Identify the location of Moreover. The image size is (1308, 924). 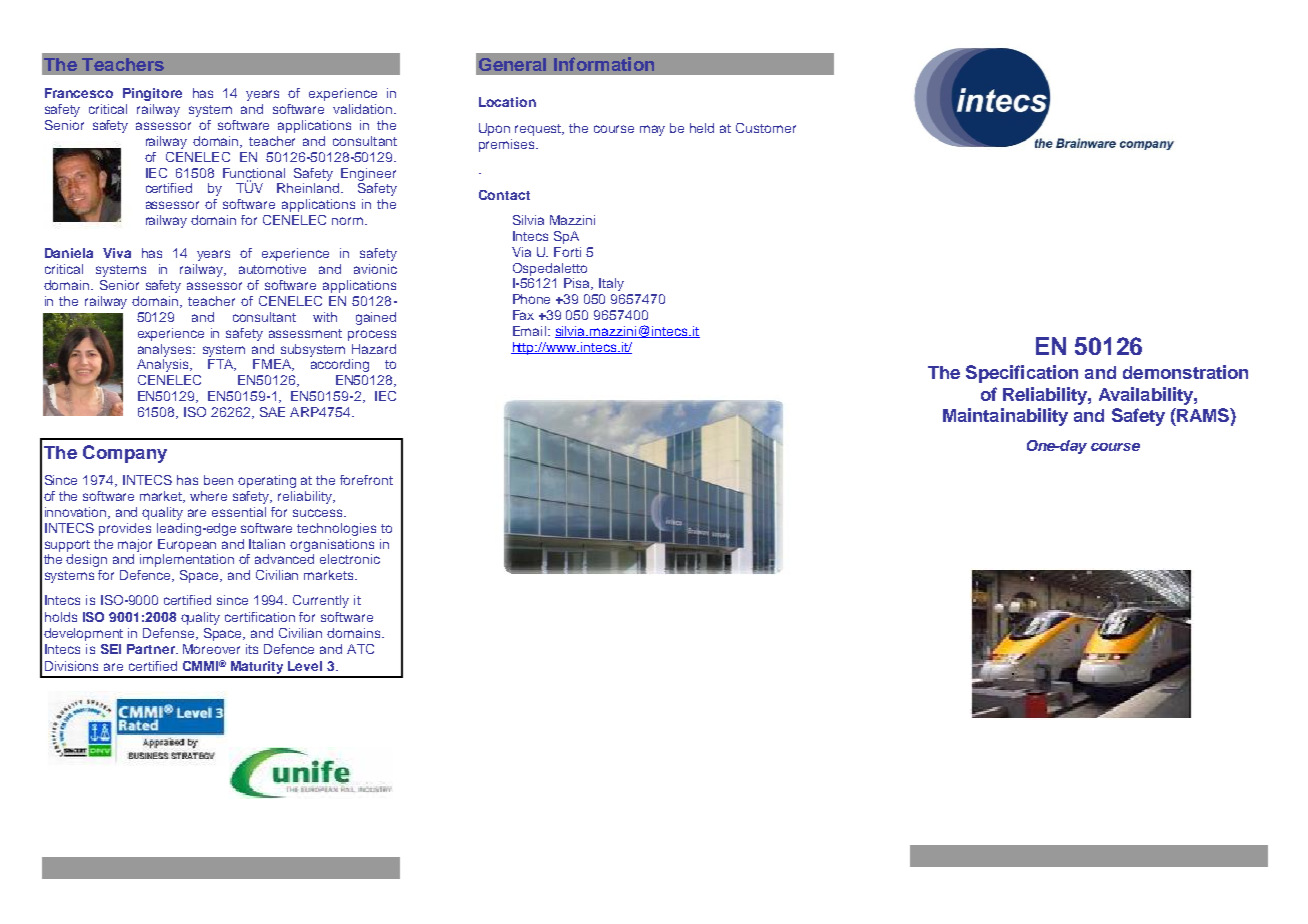
(211, 649).
